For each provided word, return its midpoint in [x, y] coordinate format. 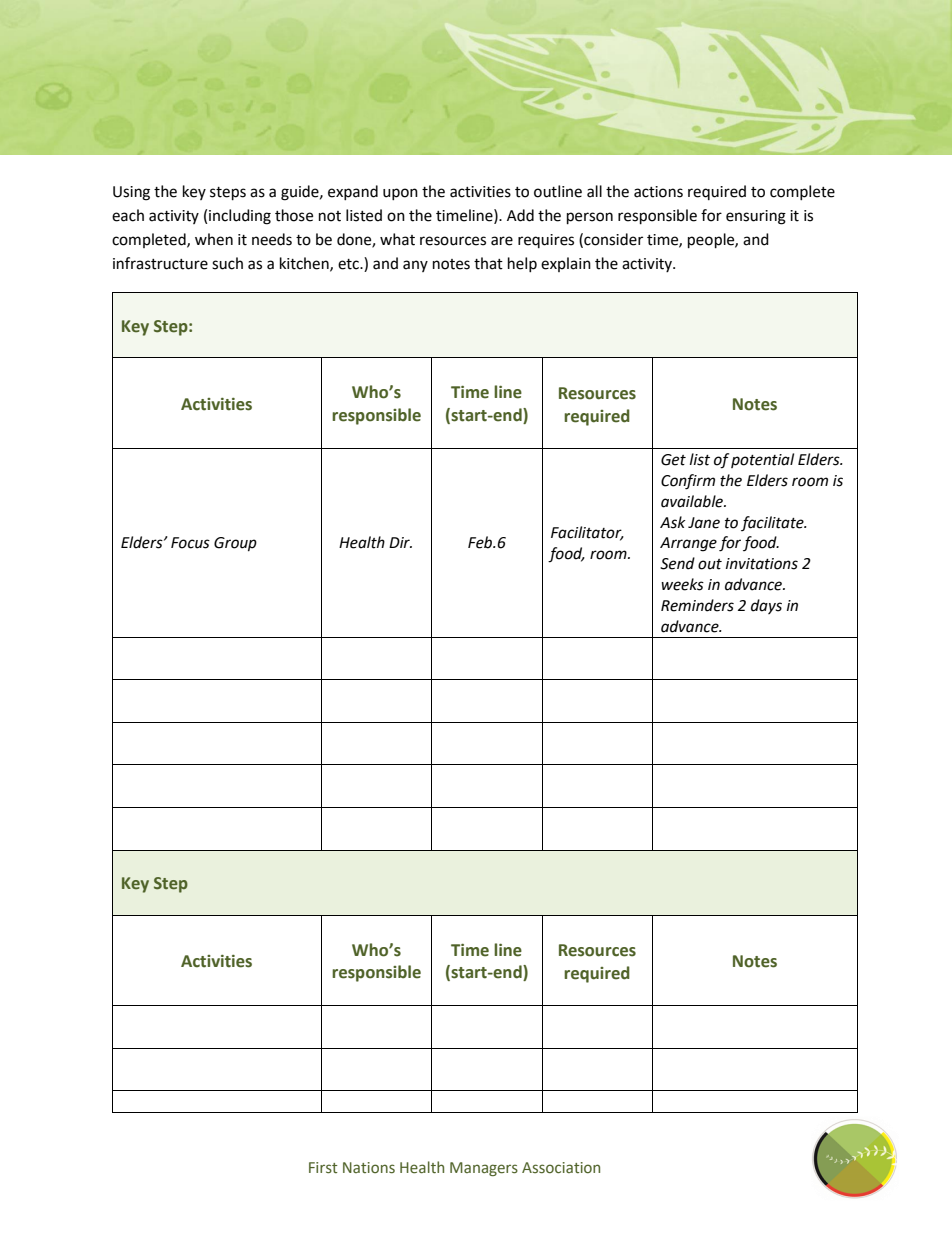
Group [235, 544]
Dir [400, 542]
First [323, 1168]
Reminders [697, 605]
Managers [484, 1169]
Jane [704, 523]
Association [561, 1167]
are [502, 241]
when [214, 239]
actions [658, 192]
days [766, 606]
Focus [190, 543]
